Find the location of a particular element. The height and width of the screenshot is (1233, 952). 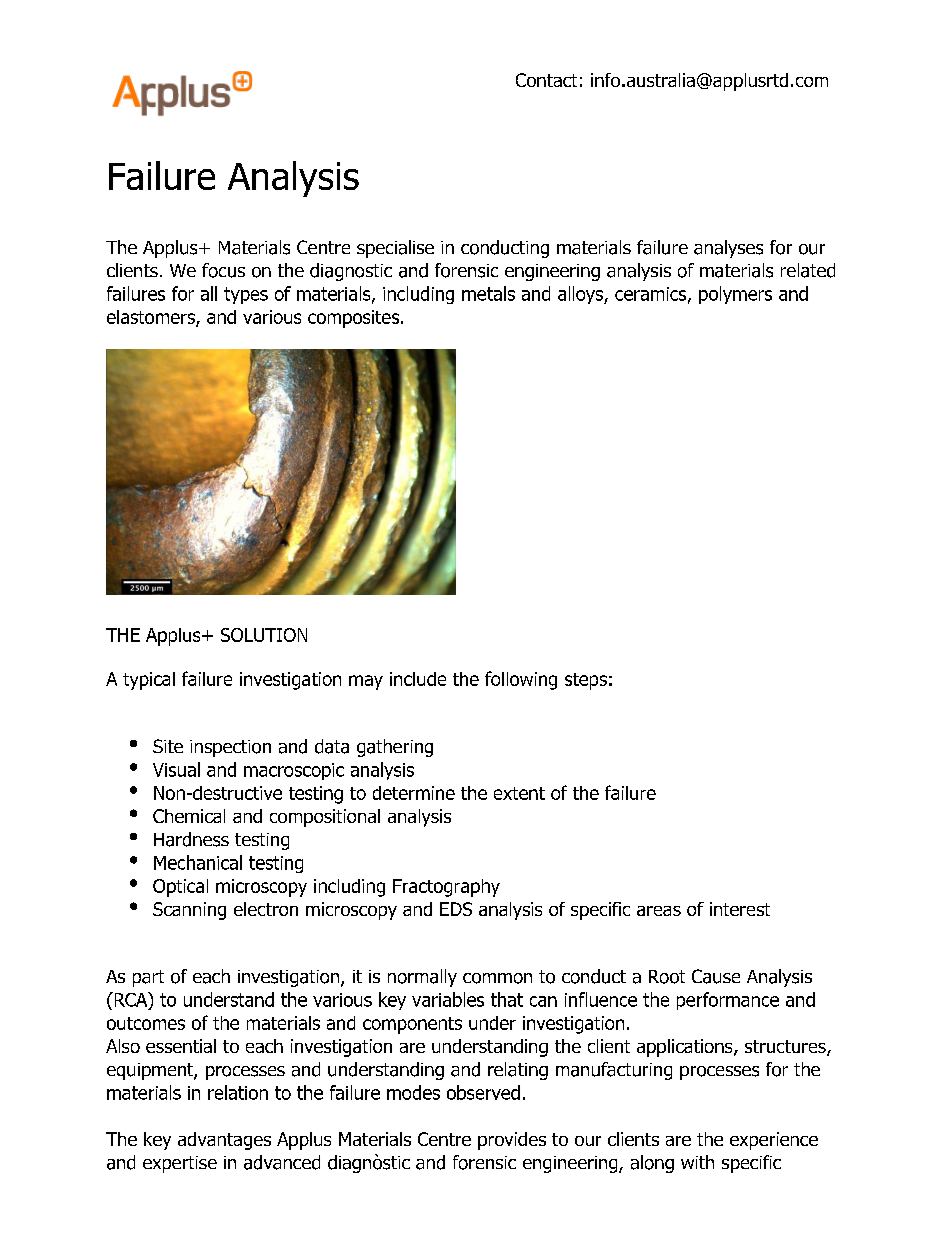

advantages is located at coordinates (224, 1141).
